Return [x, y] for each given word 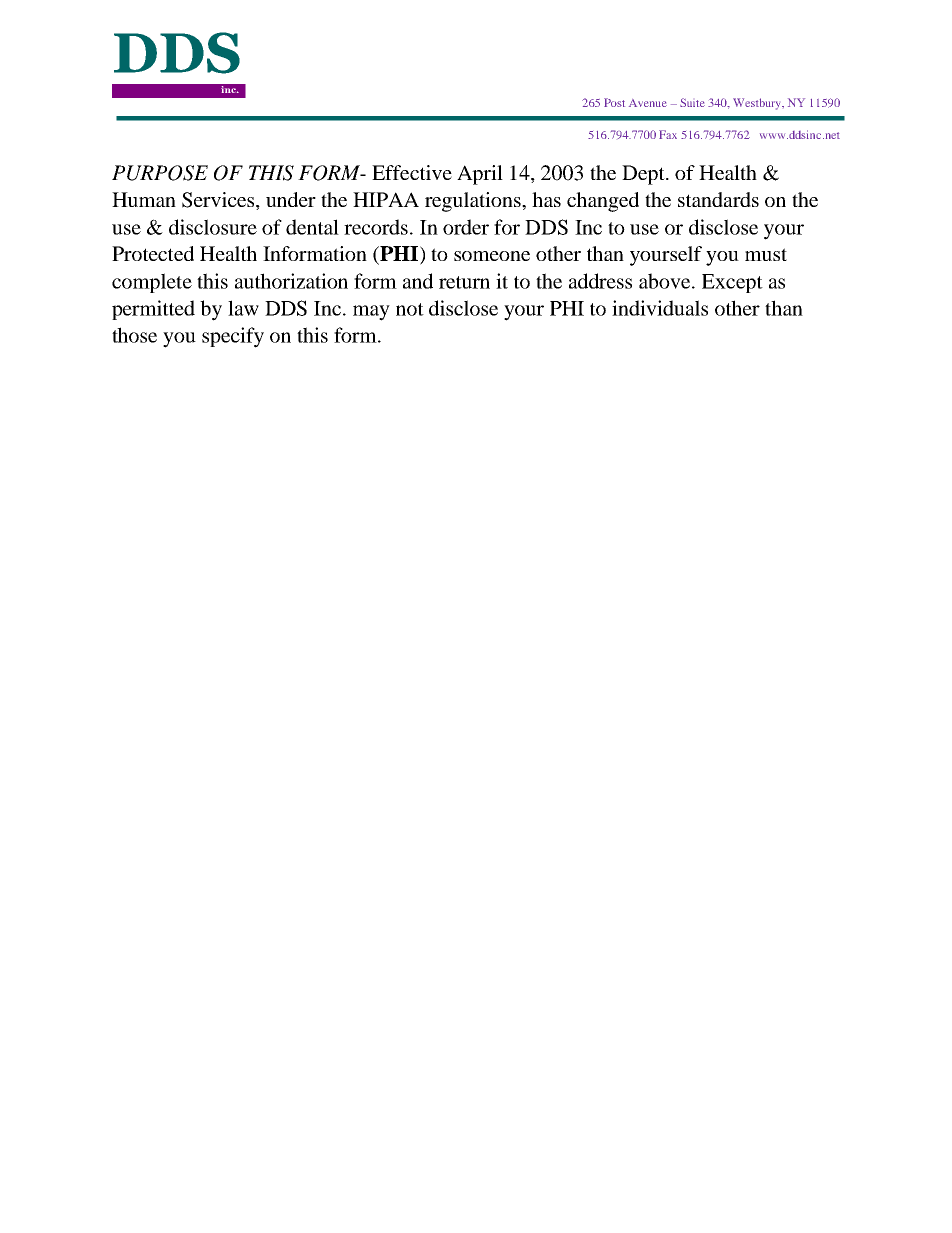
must [766, 254]
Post [614, 102]
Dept [644, 175]
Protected [153, 253]
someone [492, 256]
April [480, 175]
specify [233, 337]
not [410, 309]
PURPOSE [160, 173]
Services [219, 201]
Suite [692, 102]
